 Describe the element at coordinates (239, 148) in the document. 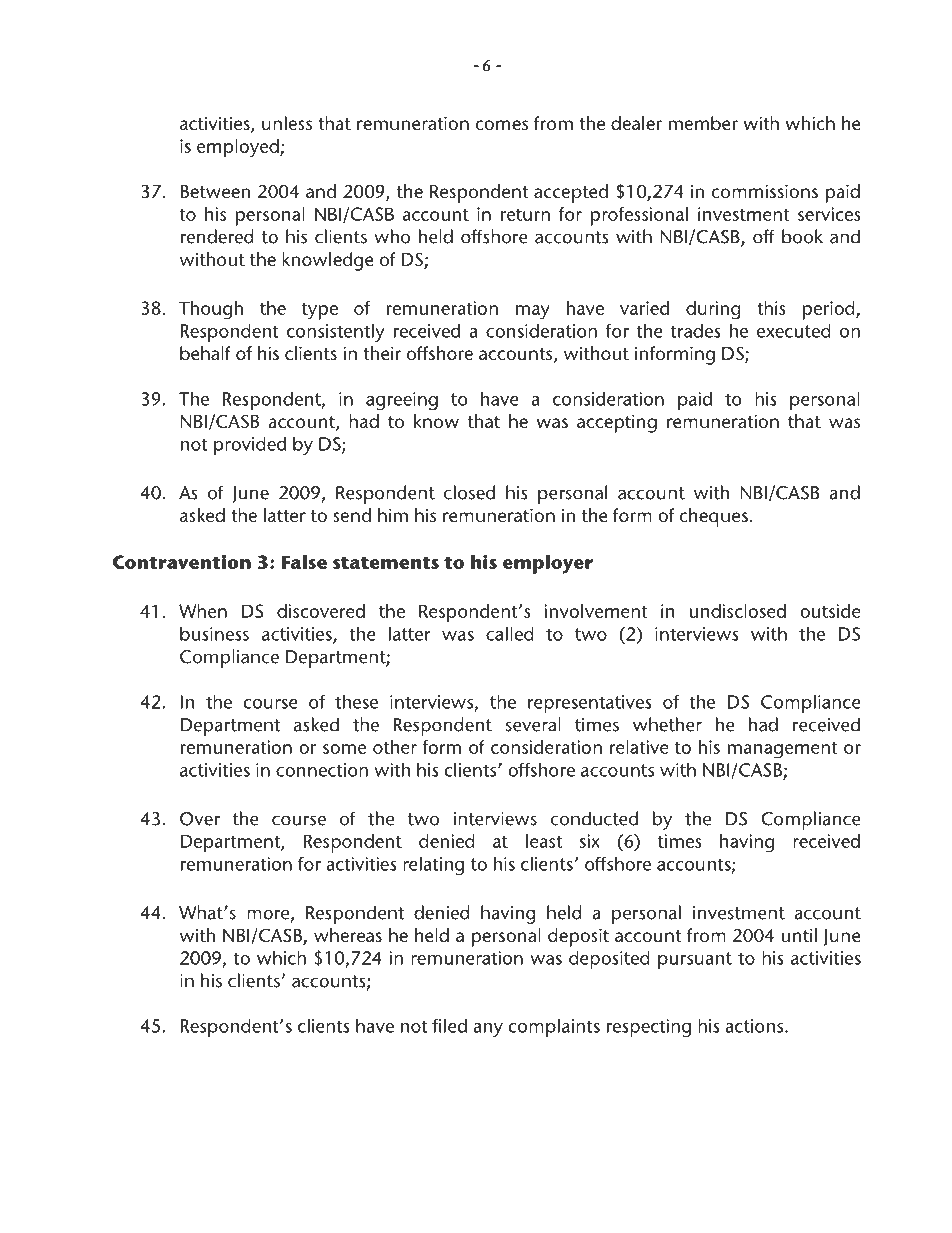

I see `employed` at that location.
